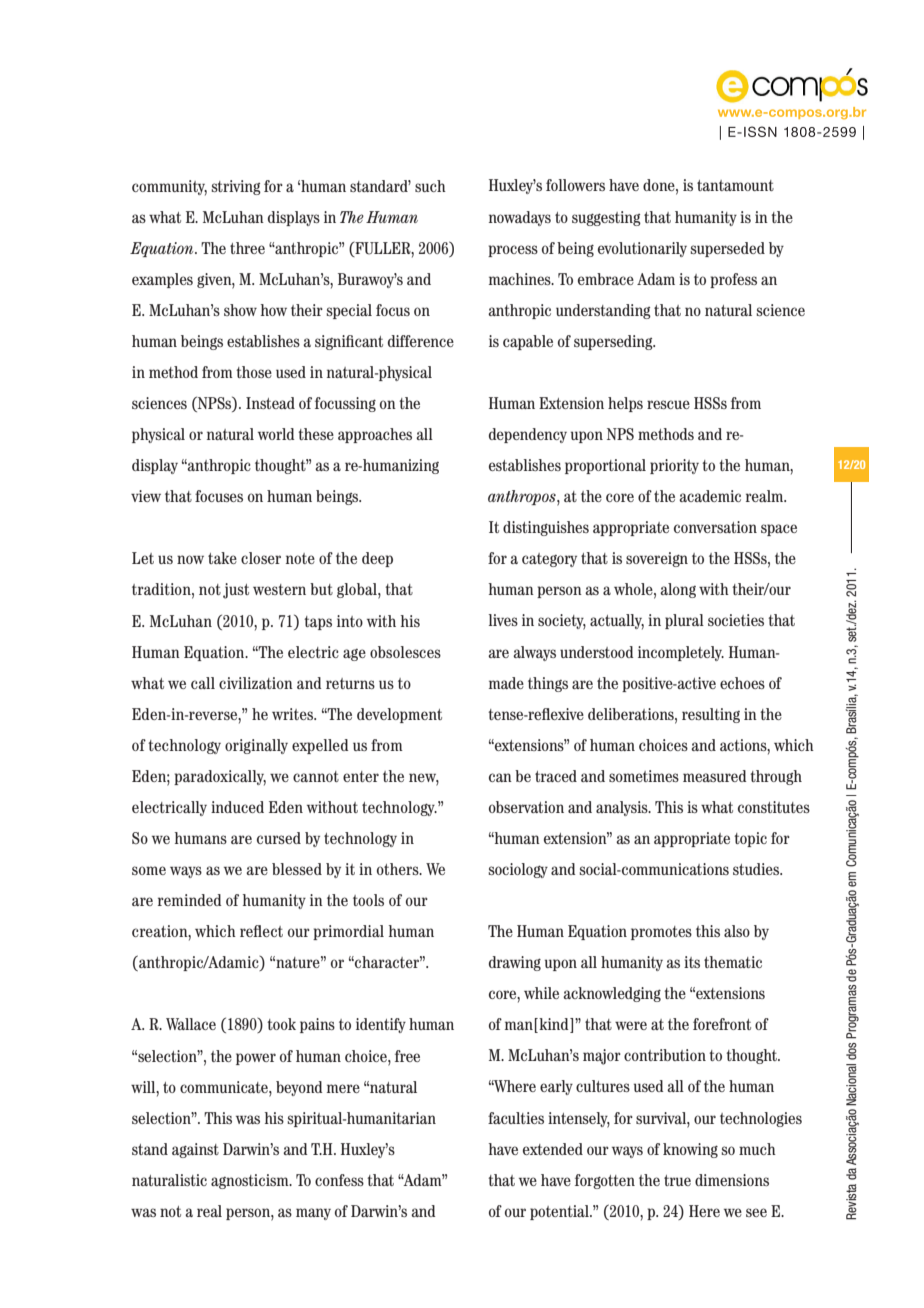 This screenshot has width=924, height=1308. I want to click on take, so click(222, 558).
